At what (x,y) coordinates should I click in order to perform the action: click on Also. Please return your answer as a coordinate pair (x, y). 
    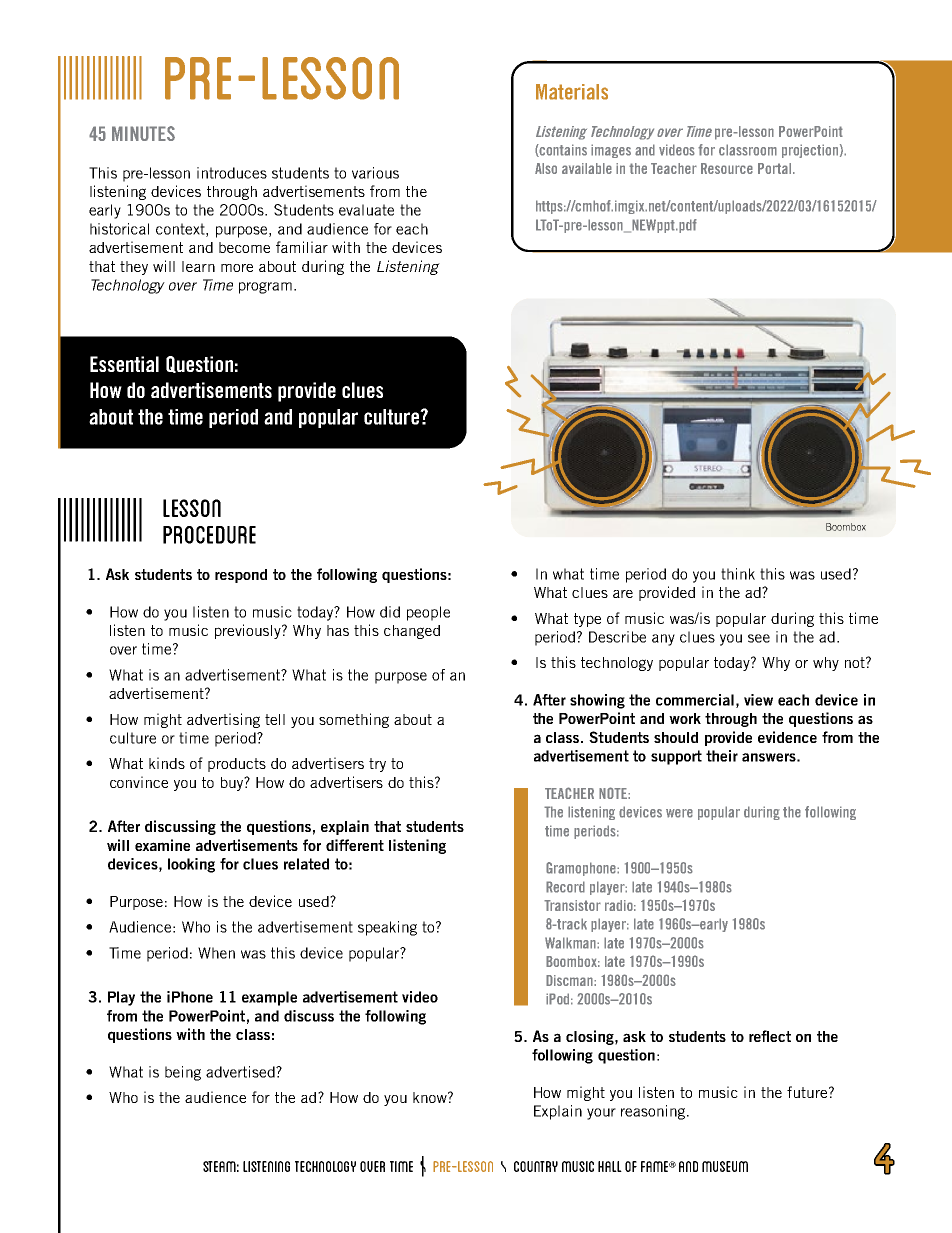
    Looking at the image, I should click on (546, 168).
